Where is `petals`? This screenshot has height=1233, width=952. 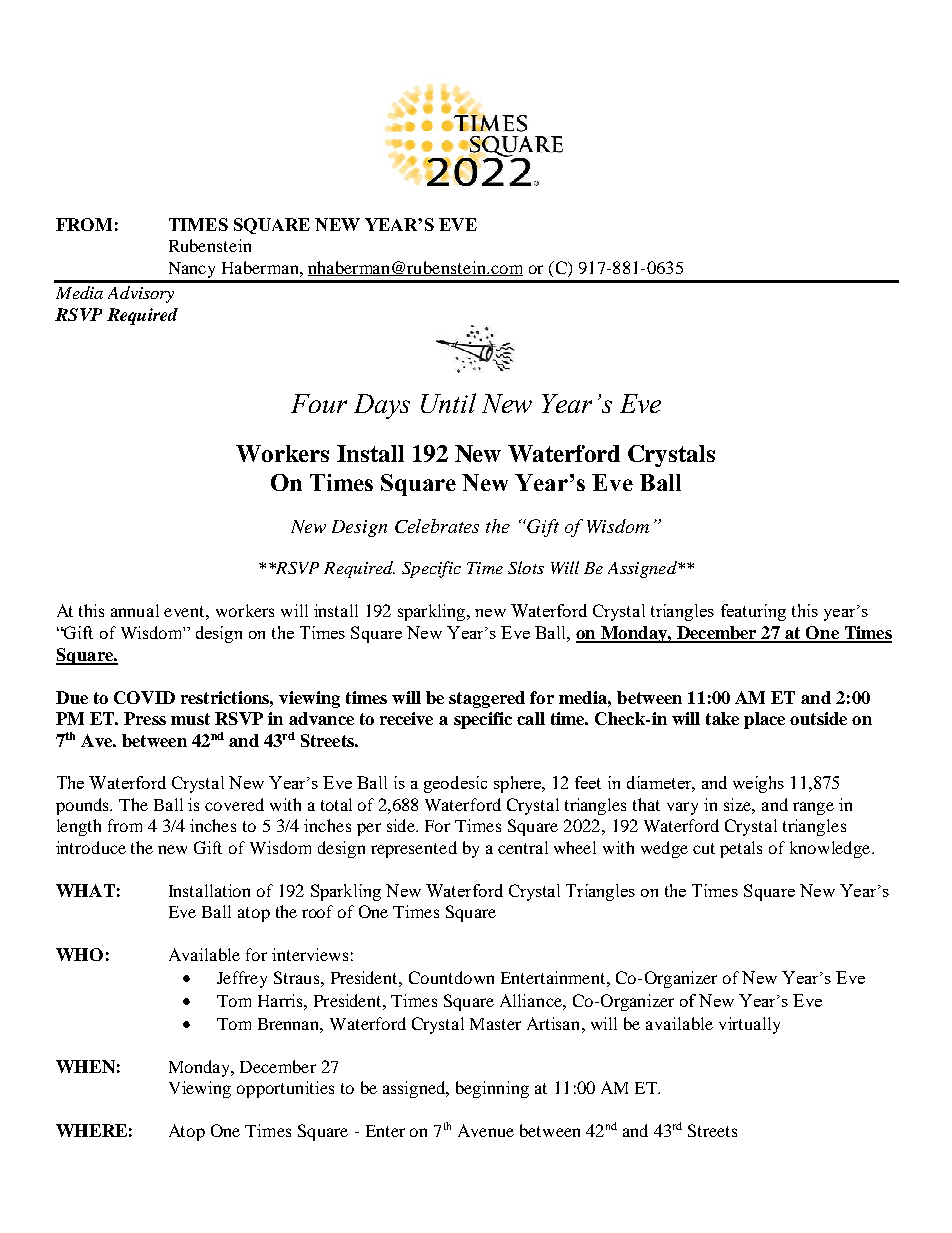 petals is located at coordinates (741, 849).
